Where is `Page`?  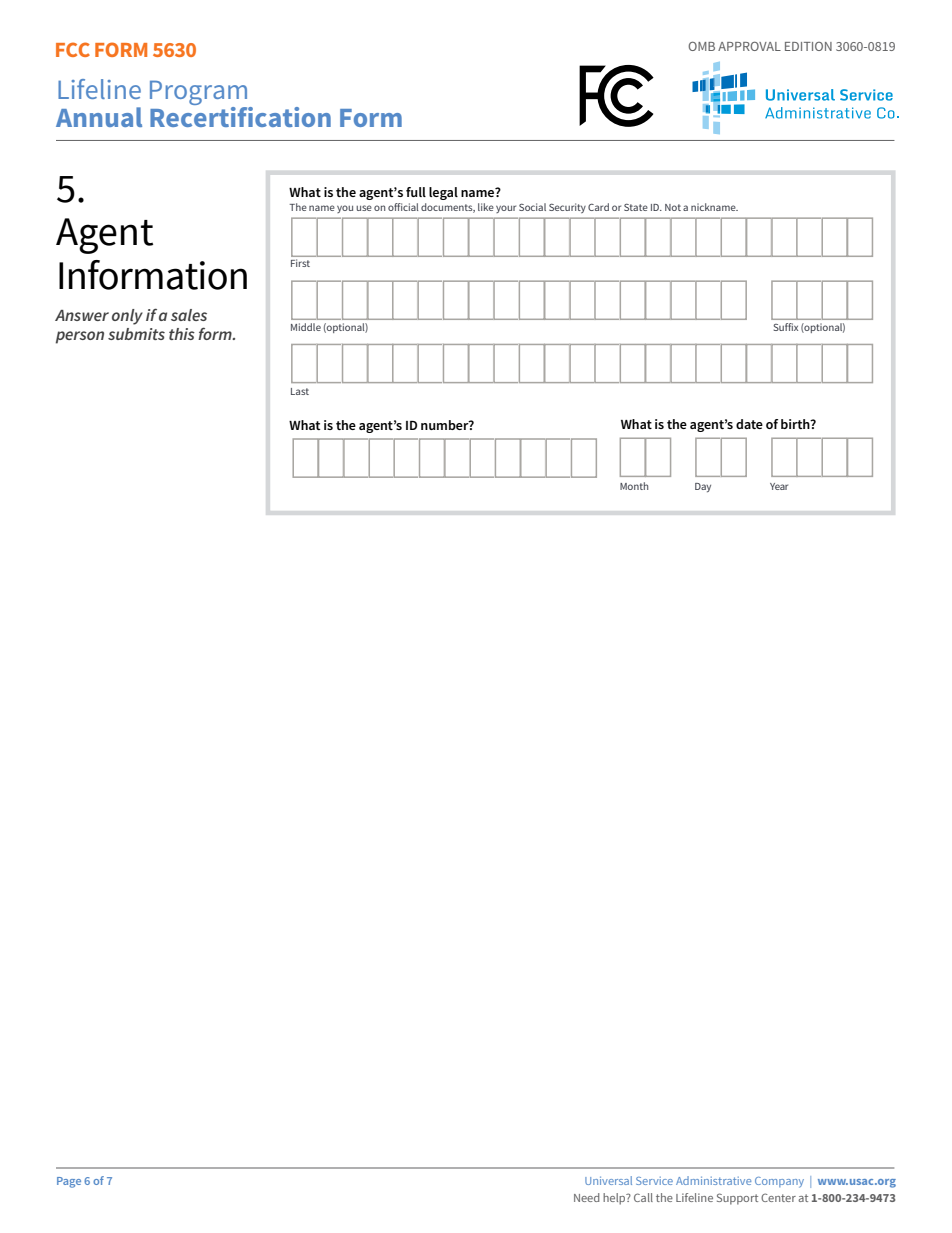
Page is located at coordinates (69, 1182).
